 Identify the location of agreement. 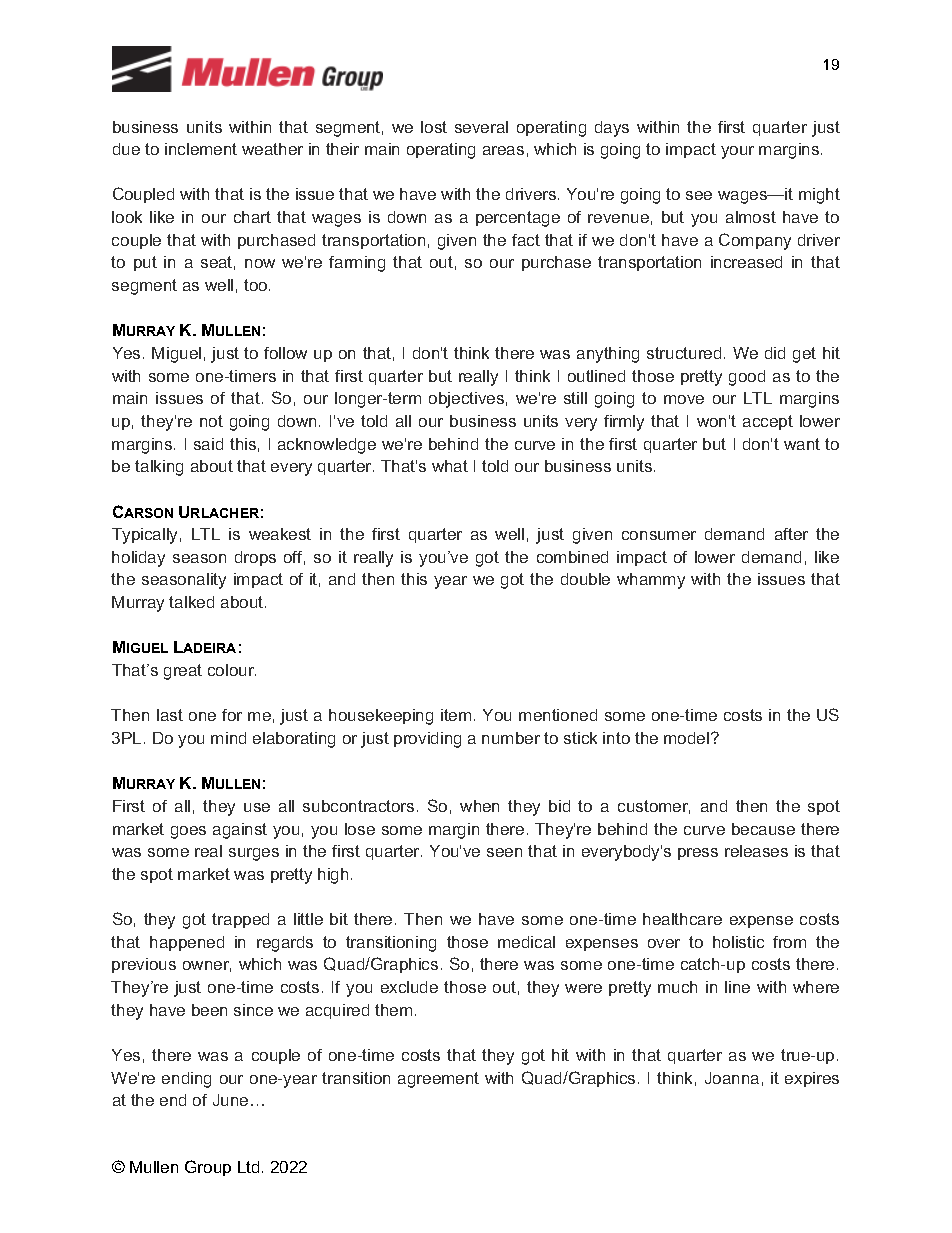
(438, 1080).
